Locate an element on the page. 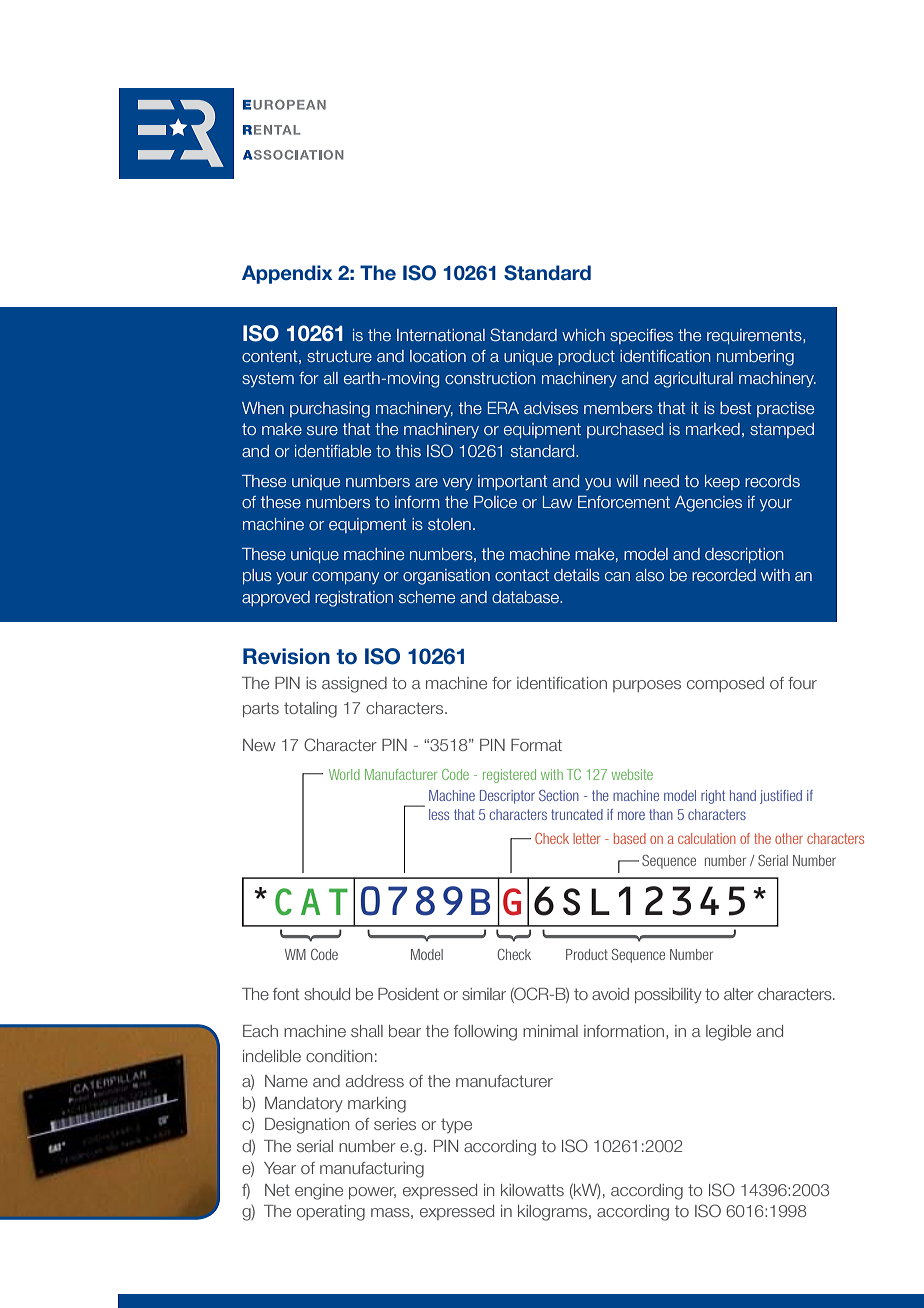  registered is located at coordinates (509, 776).
